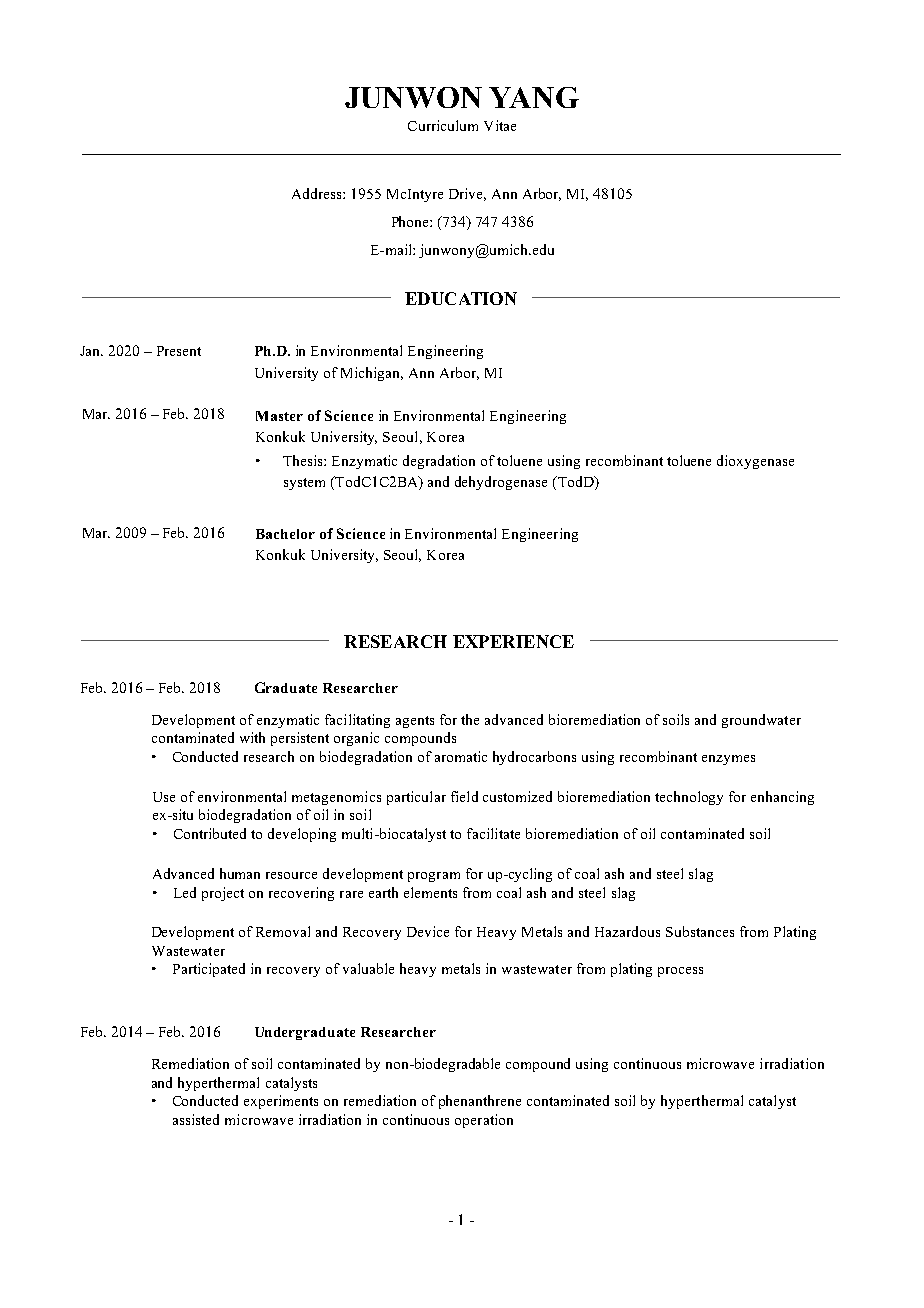  Describe the element at coordinates (285, 534) in the image. I see `Bachelor` at that location.
